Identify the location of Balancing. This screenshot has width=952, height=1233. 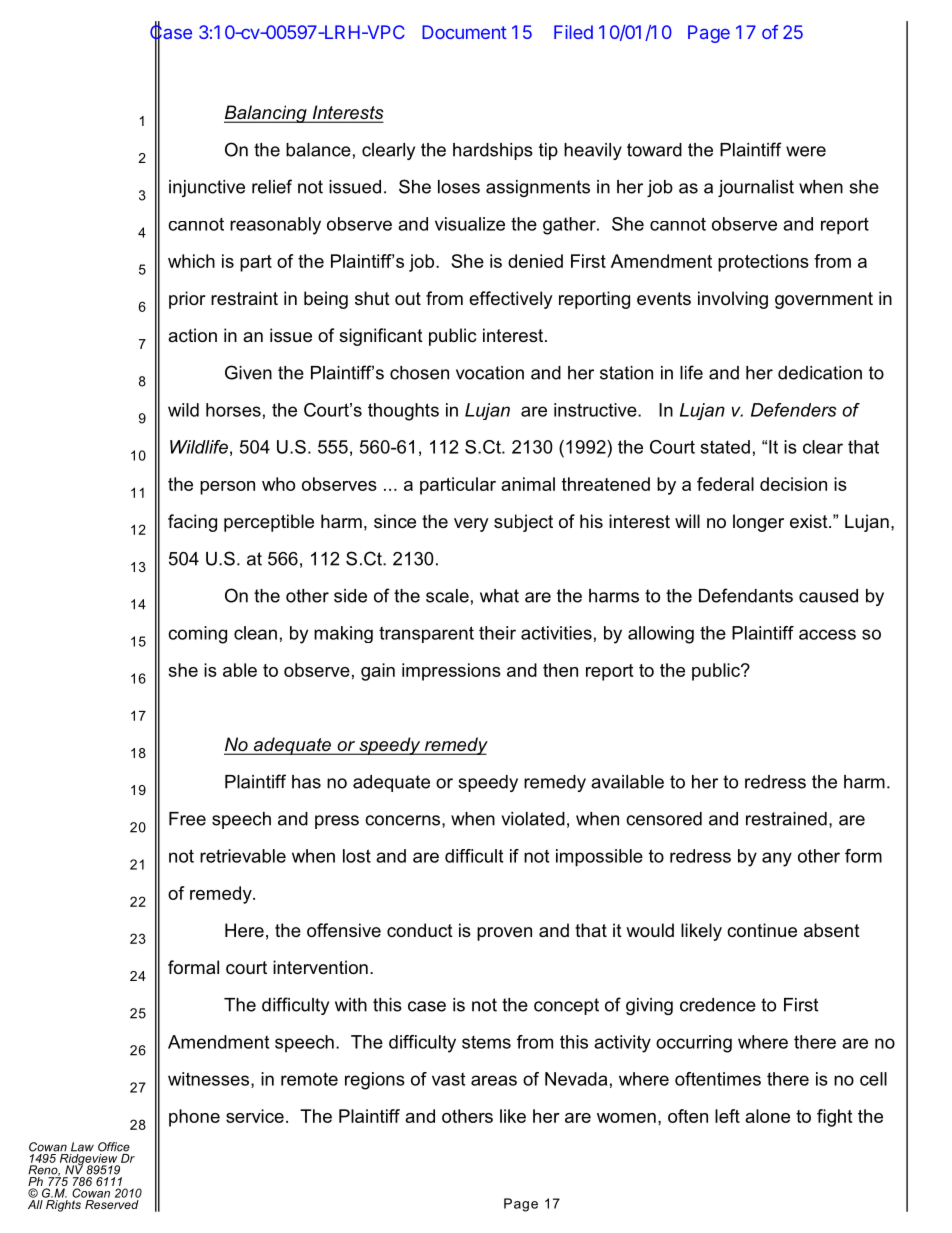
(266, 114).
